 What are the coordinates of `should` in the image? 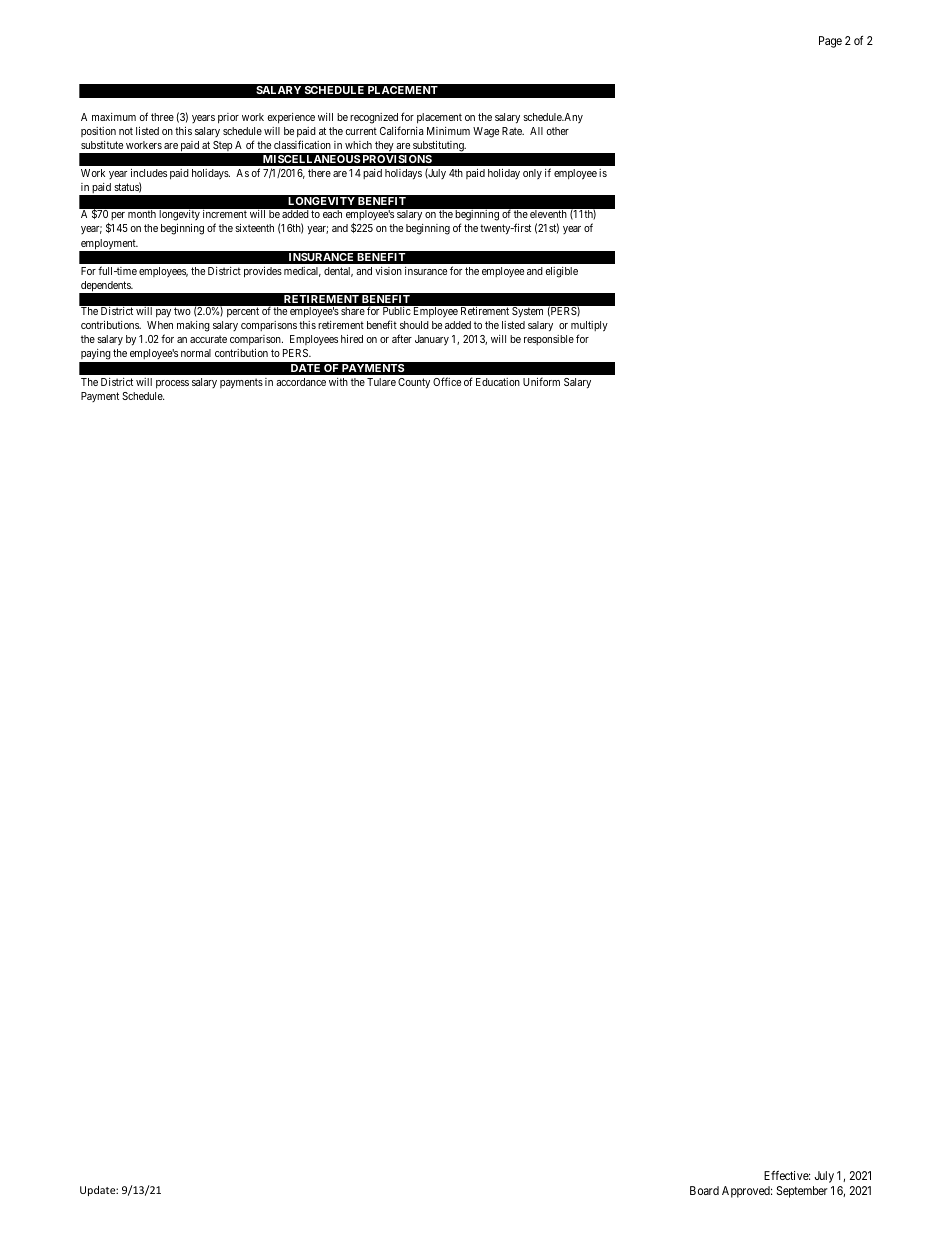 It's located at (414, 325).
